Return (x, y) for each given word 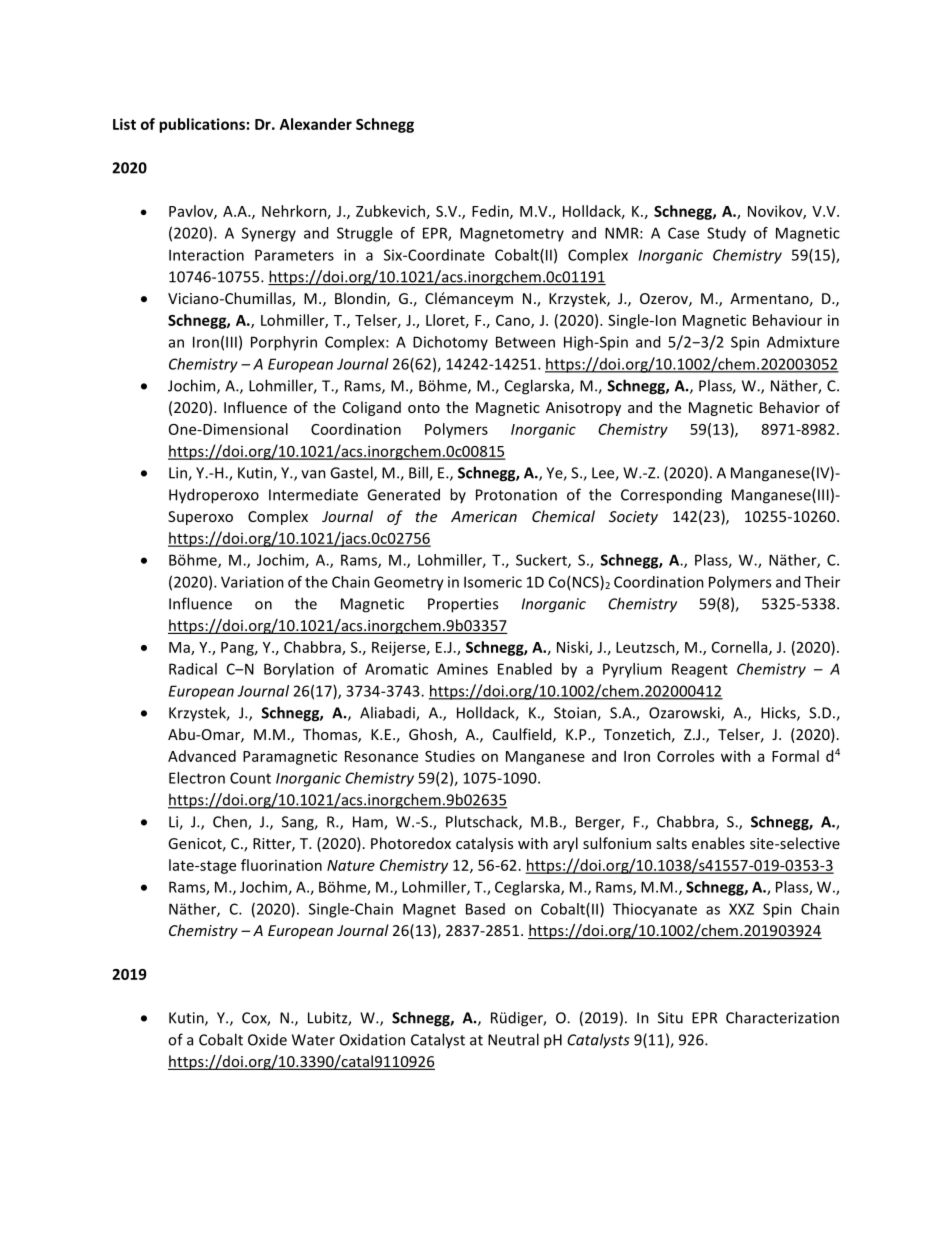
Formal (795, 756)
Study (726, 234)
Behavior (790, 407)
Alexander (316, 124)
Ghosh (430, 734)
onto (424, 408)
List (124, 124)
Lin (179, 474)
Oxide (267, 1040)
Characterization (782, 1017)
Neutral (513, 1039)
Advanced (202, 756)
